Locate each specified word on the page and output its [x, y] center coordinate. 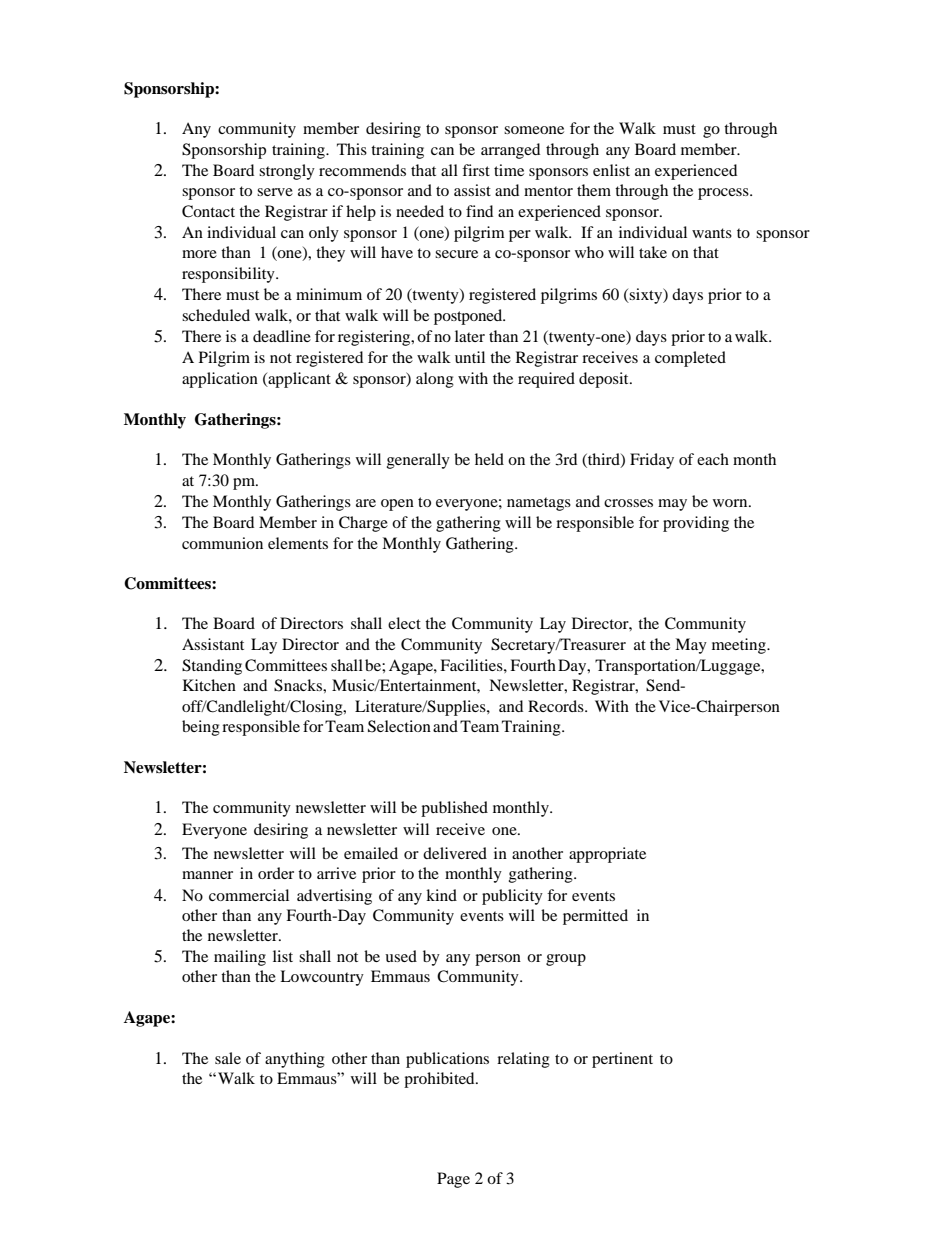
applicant [298, 380]
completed [690, 359]
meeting [740, 646]
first [476, 170]
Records [557, 706]
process [724, 194]
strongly [287, 172]
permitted [595, 917]
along [435, 380]
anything [295, 1060]
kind [441, 895]
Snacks [299, 685]
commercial [249, 895]
